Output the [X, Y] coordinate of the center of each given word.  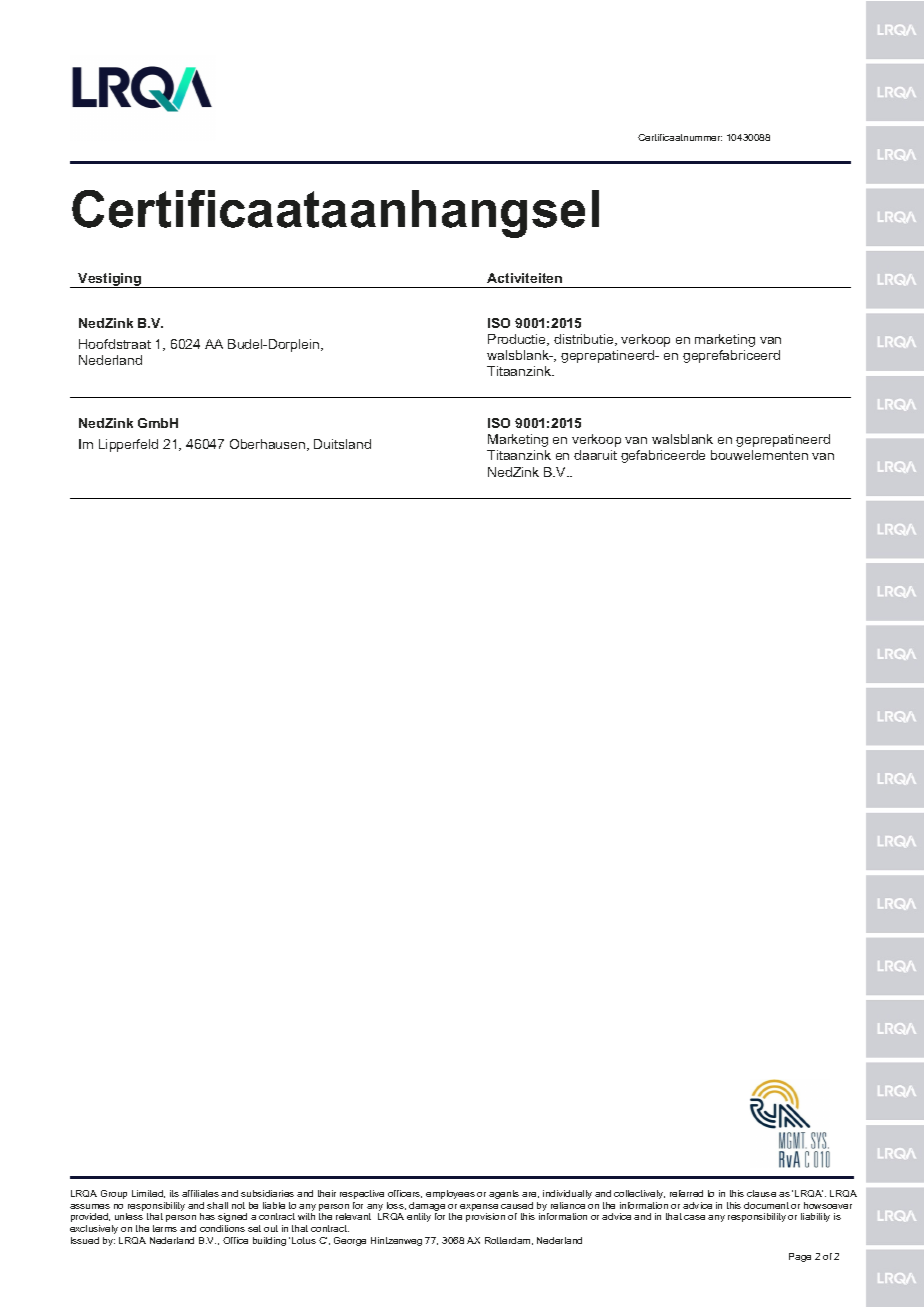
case [694, 1217]
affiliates [200, 1193]
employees [450, 1194]
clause [761, 1193]
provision [485, 1217]
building [269, 1241]
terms [165, 1228]
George [350, 1241]
